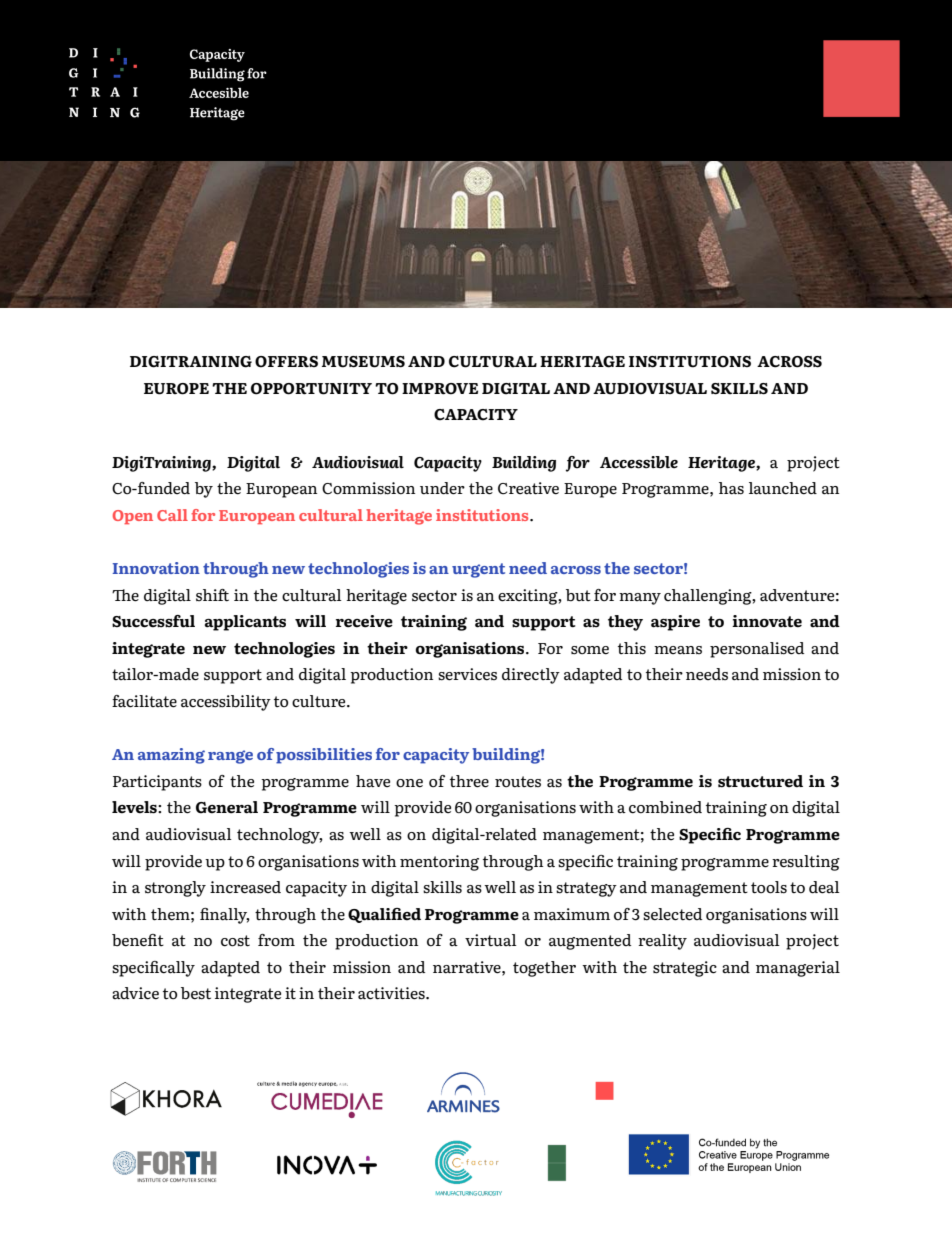 Image resolution: width=952 pixels, height=1233 pixels. Describe the element at coordinates (286, 362) in the page. I see `OFFERS` at that location.
